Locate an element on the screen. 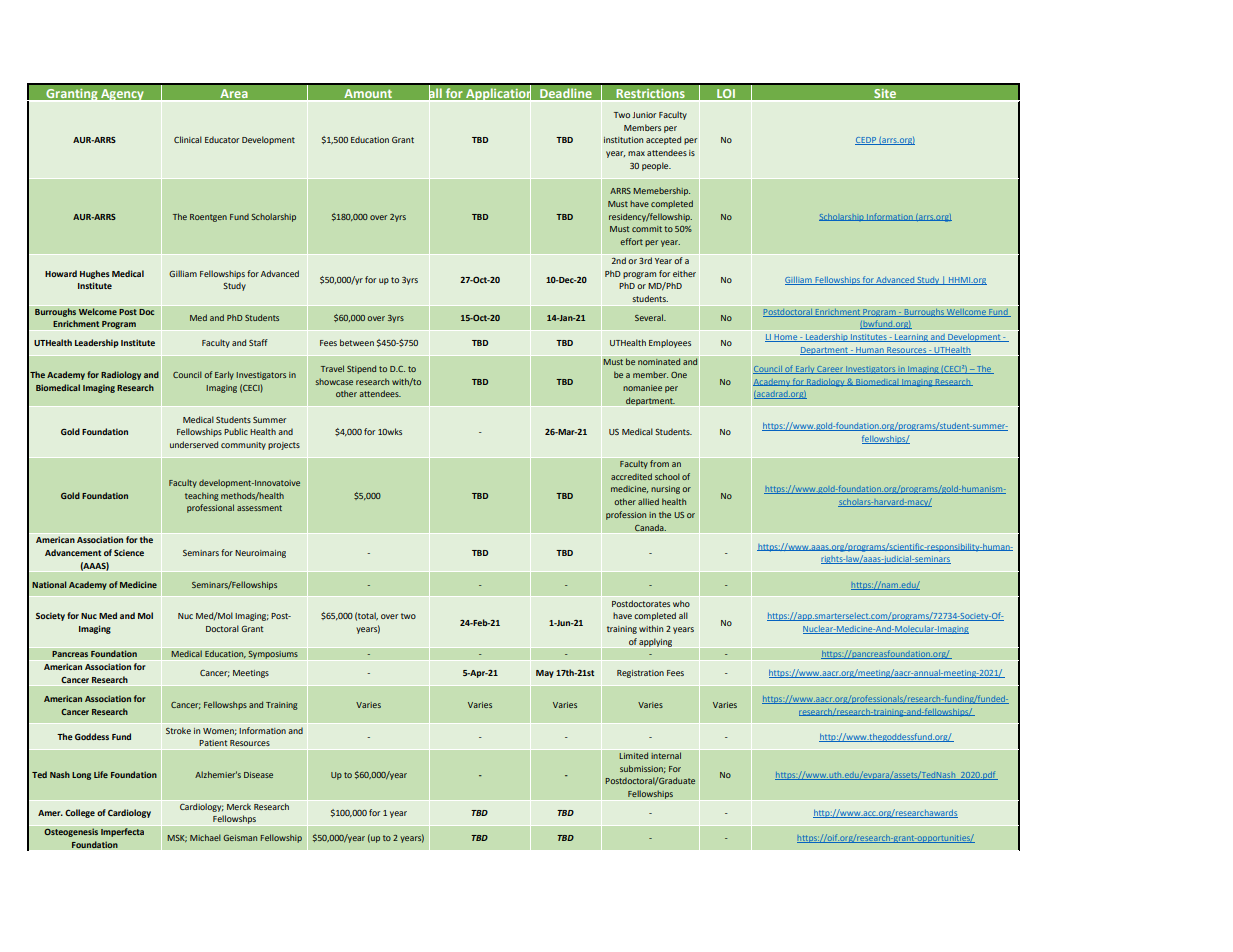  school is located at coordinates (667, 476).
